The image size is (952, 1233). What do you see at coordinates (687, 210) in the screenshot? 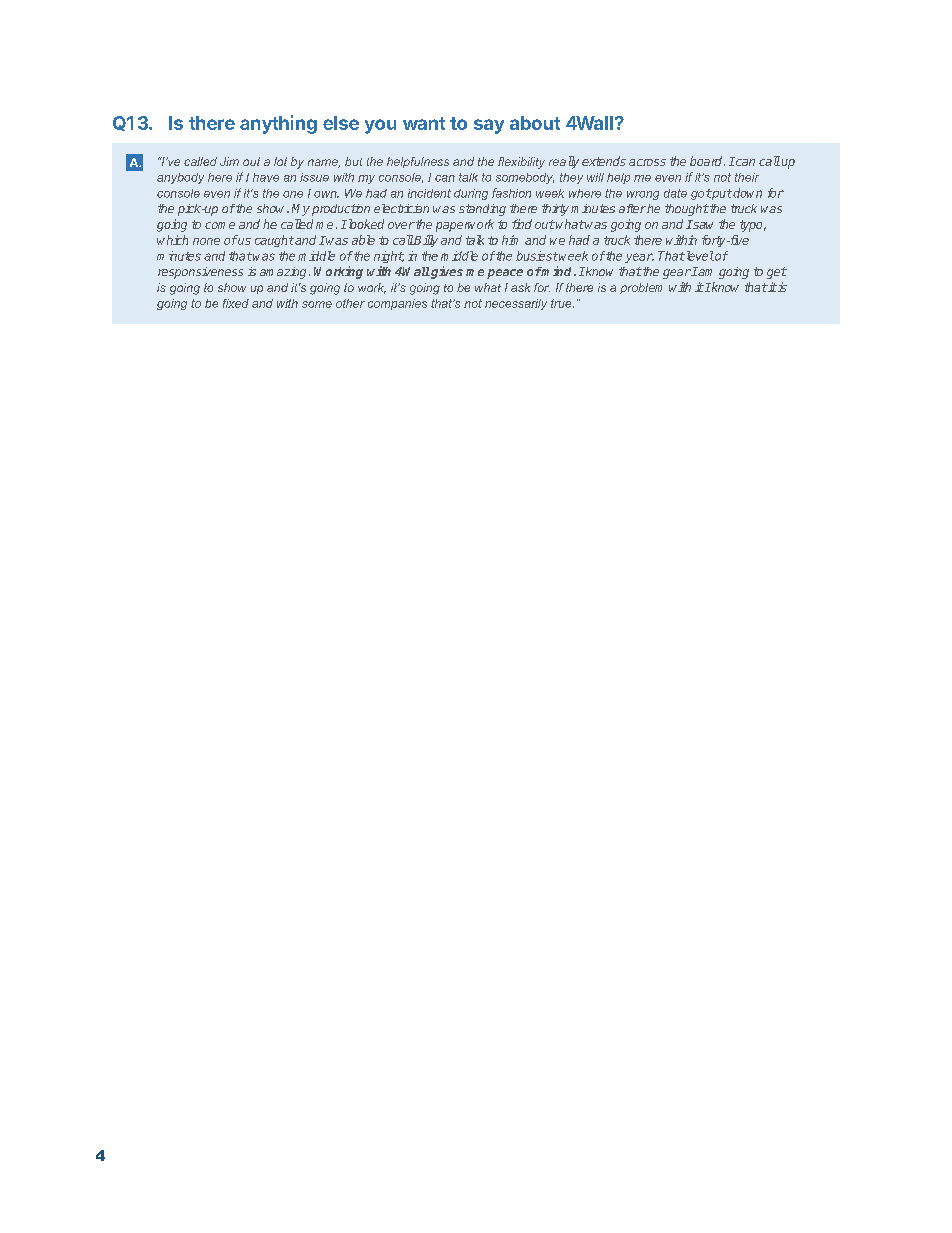
I see `thought` at bounding box center [687, 210].
